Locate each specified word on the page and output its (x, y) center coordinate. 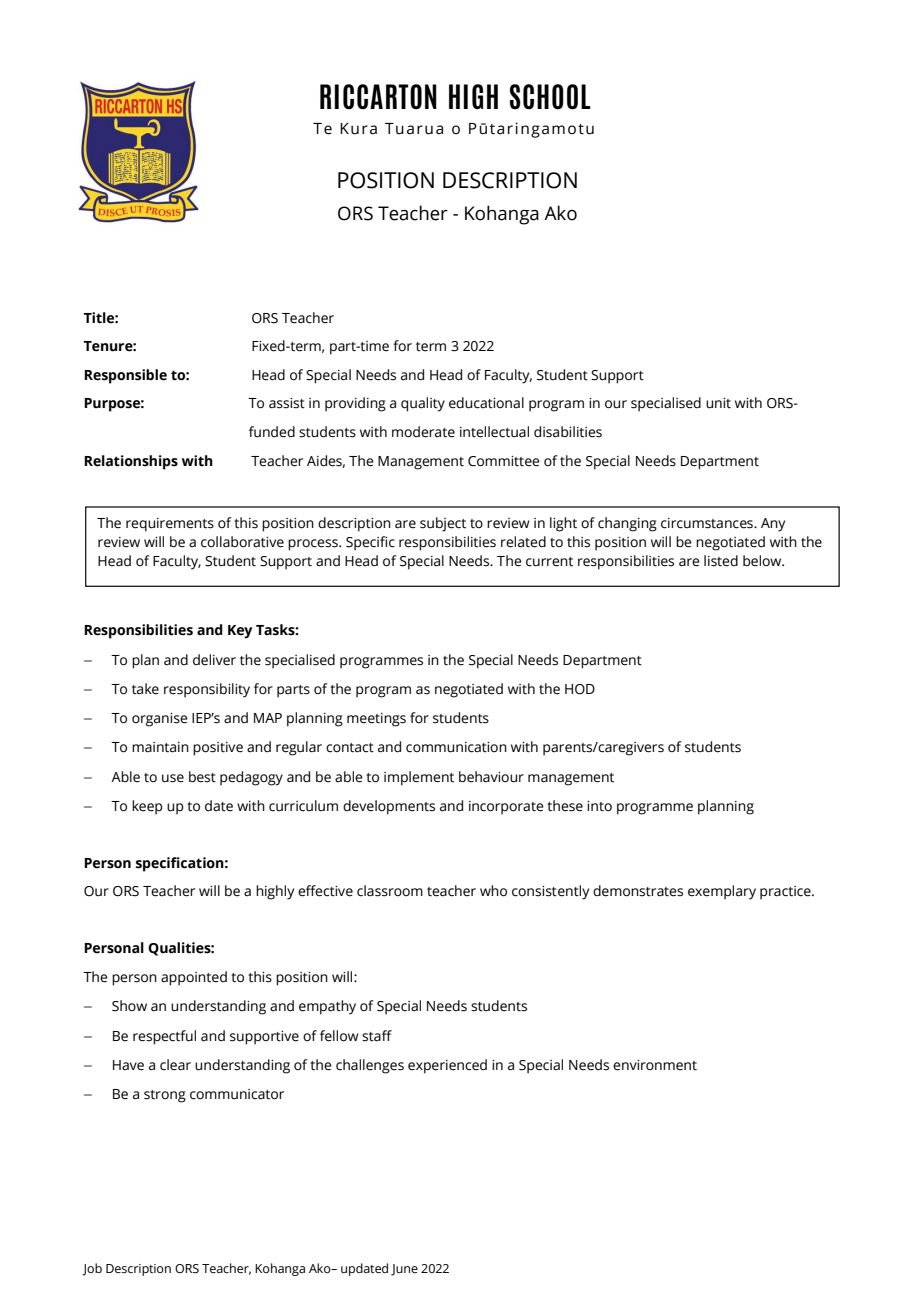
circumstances (708, 523)
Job (92, 1269)
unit (718, 403)
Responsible (125, 376)
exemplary (722, 892)
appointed (194, 978)
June (404, 1270)
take (145, 689)
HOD (580, 689)
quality (423, 404)
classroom (390, 891)
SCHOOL (550, 97)
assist (287, 403)
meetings (376, 720)
